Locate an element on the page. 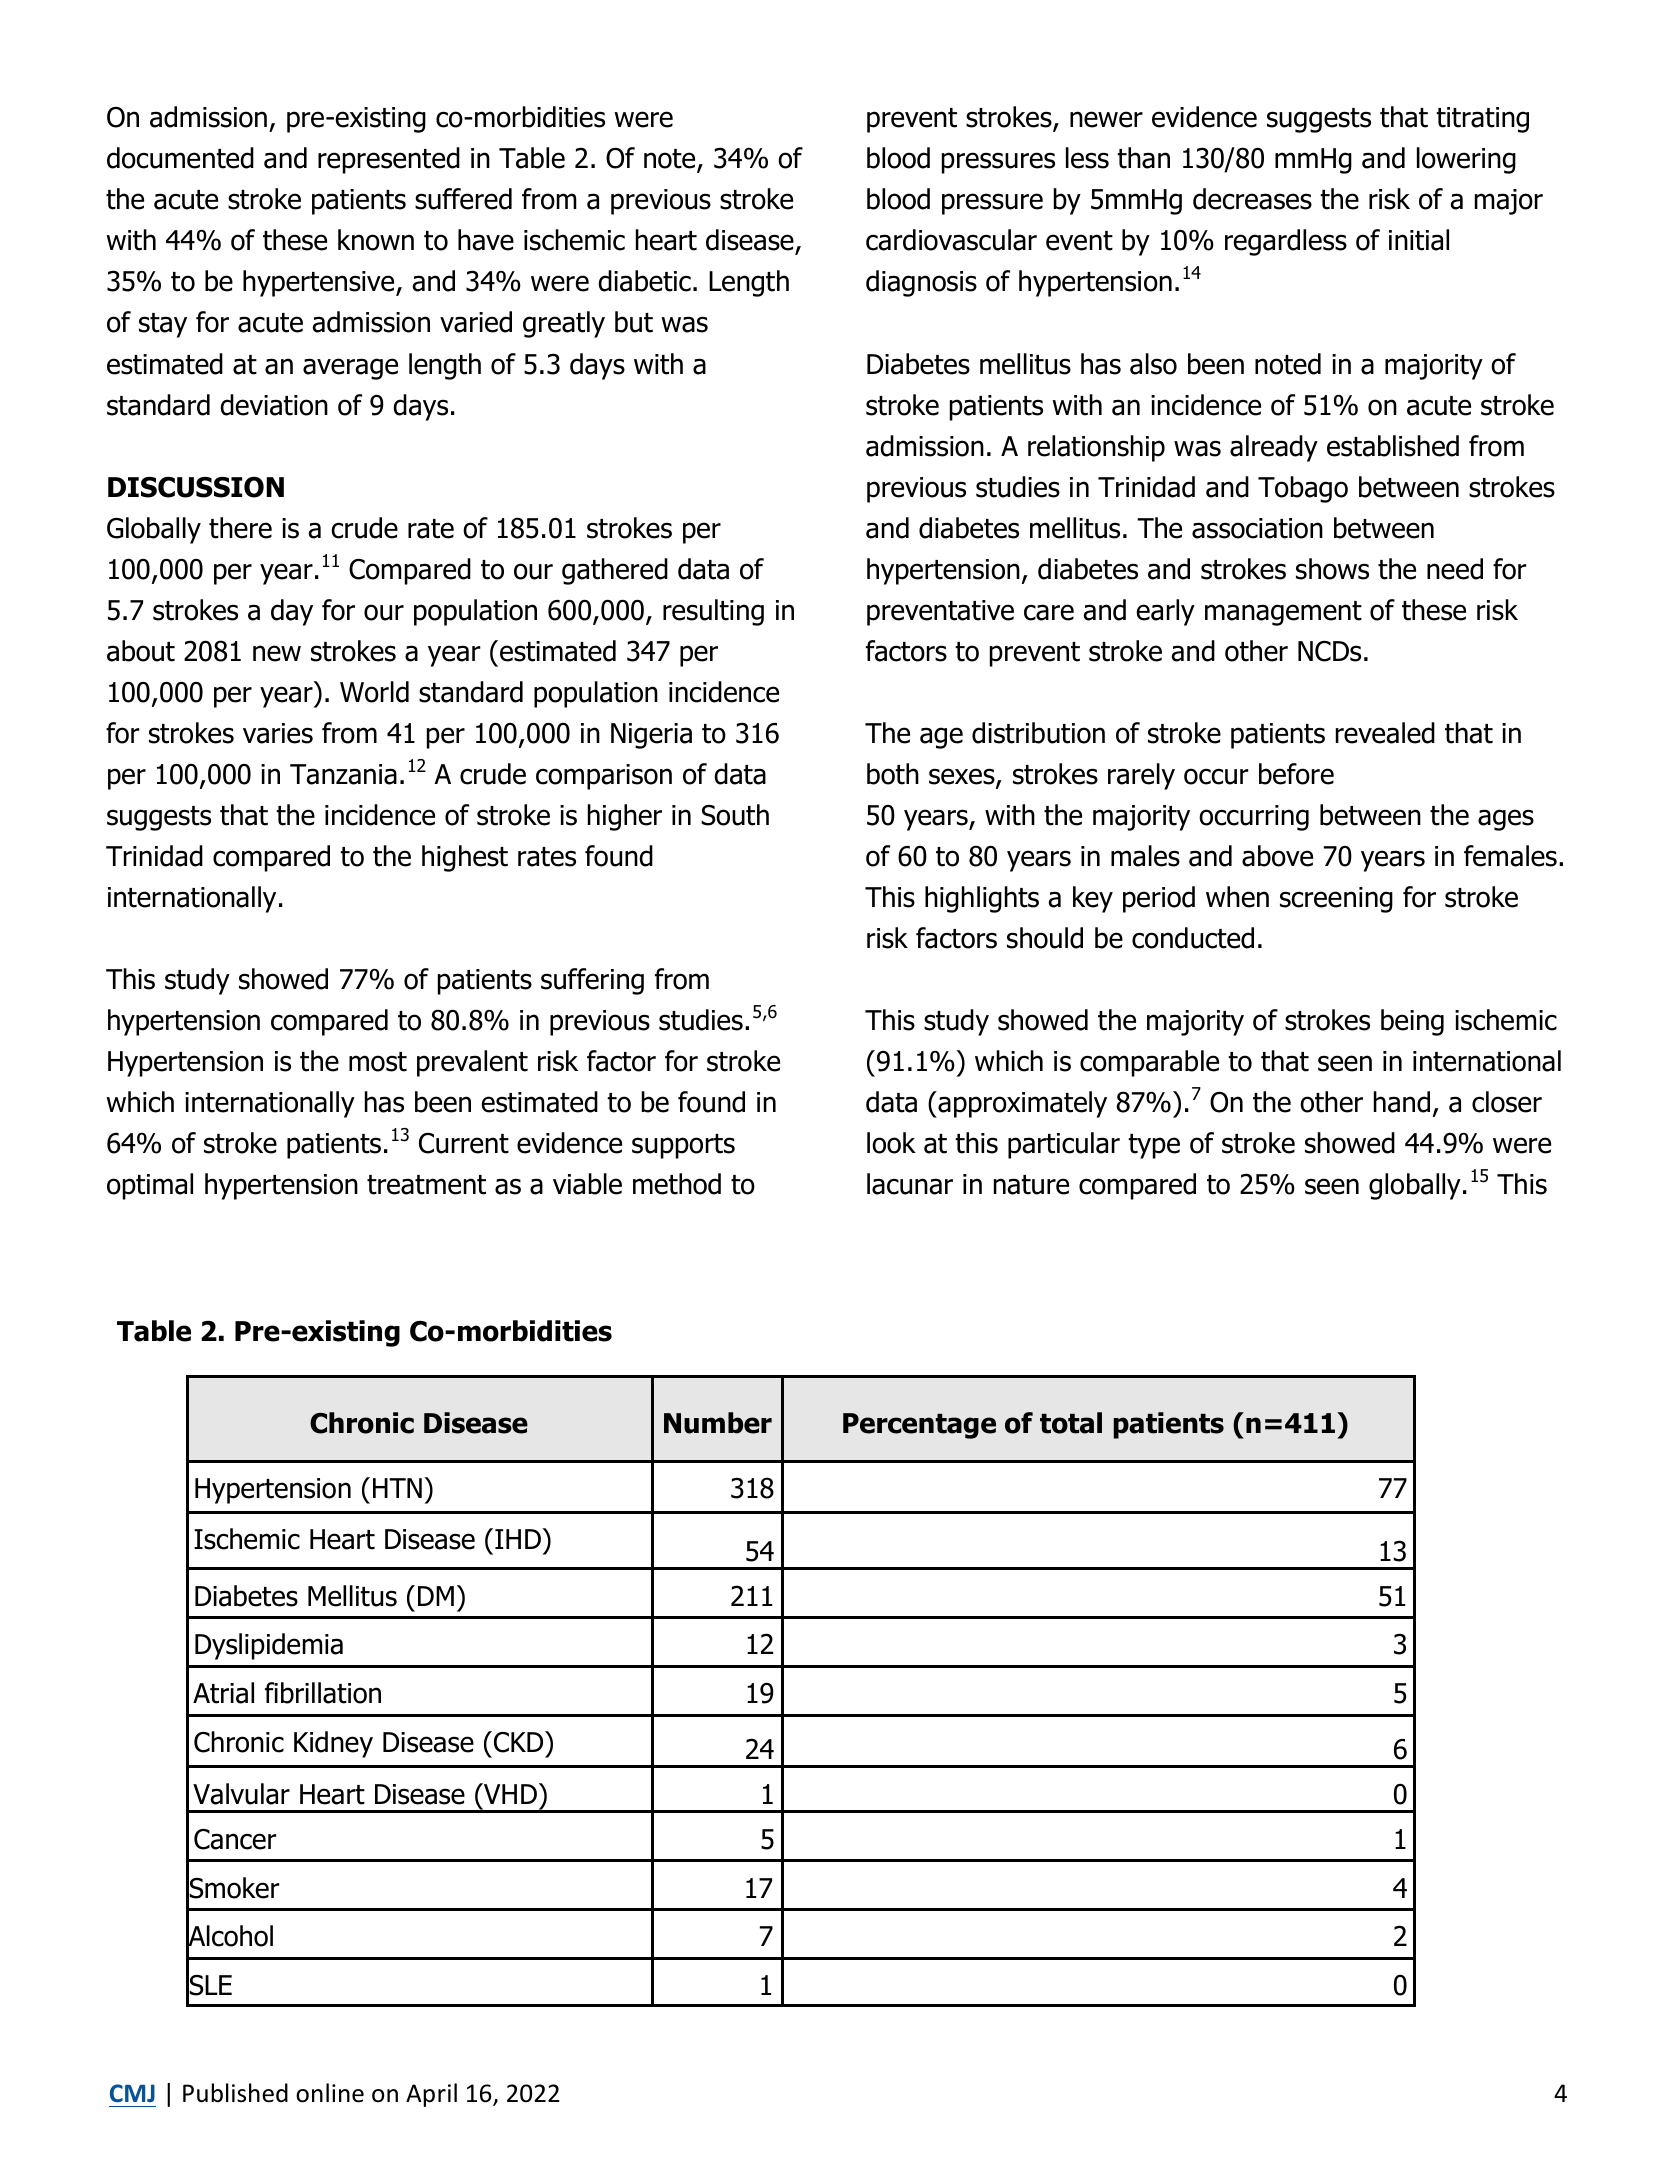 This page has height=2167, width=1674. cardiovascular is located at coordinates (951, 240).
